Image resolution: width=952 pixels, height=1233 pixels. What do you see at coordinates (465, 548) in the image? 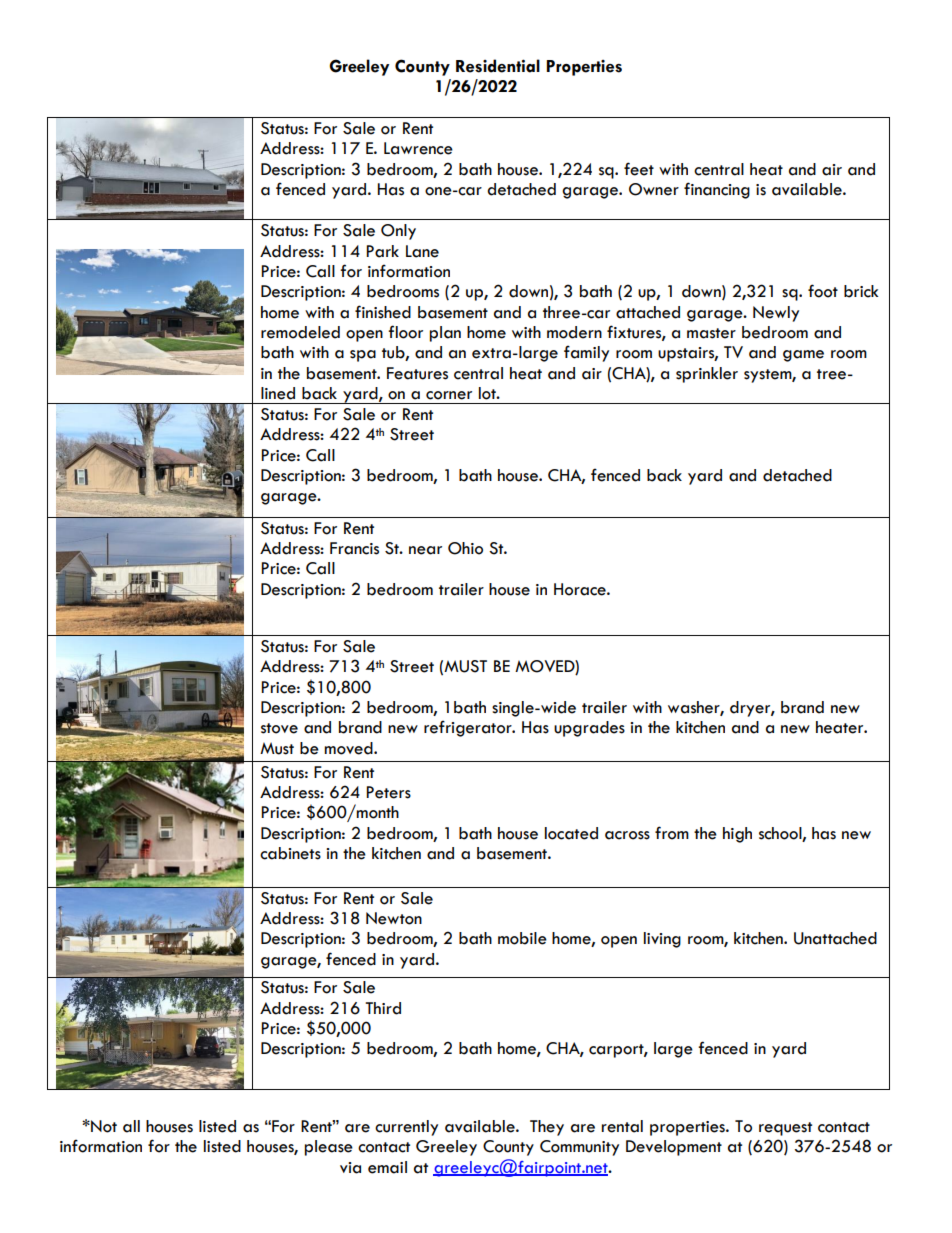
I see `Ohio` at bounding box center [465, 548].
